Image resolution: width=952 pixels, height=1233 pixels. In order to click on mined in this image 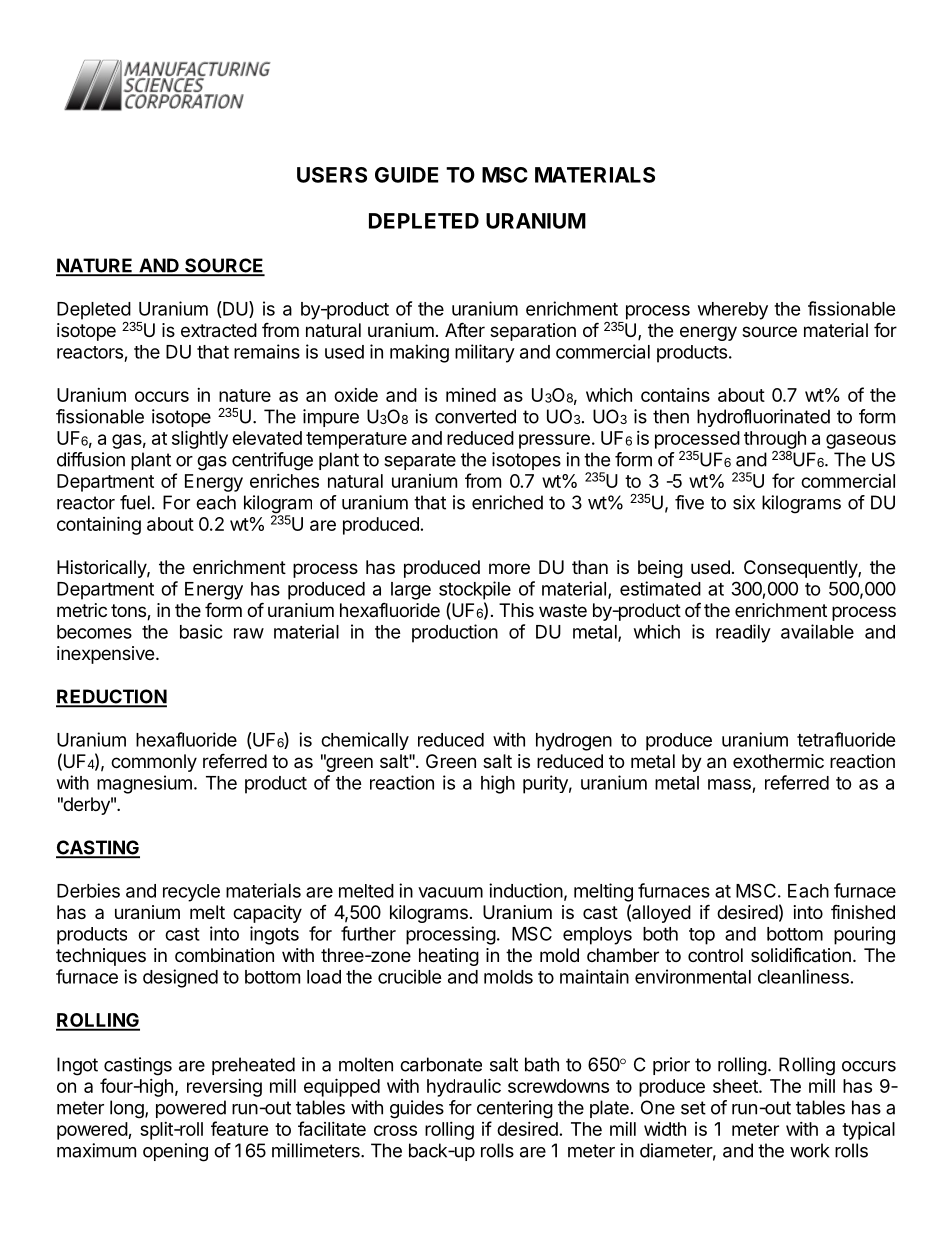, I will do `click(471, 395)`.
